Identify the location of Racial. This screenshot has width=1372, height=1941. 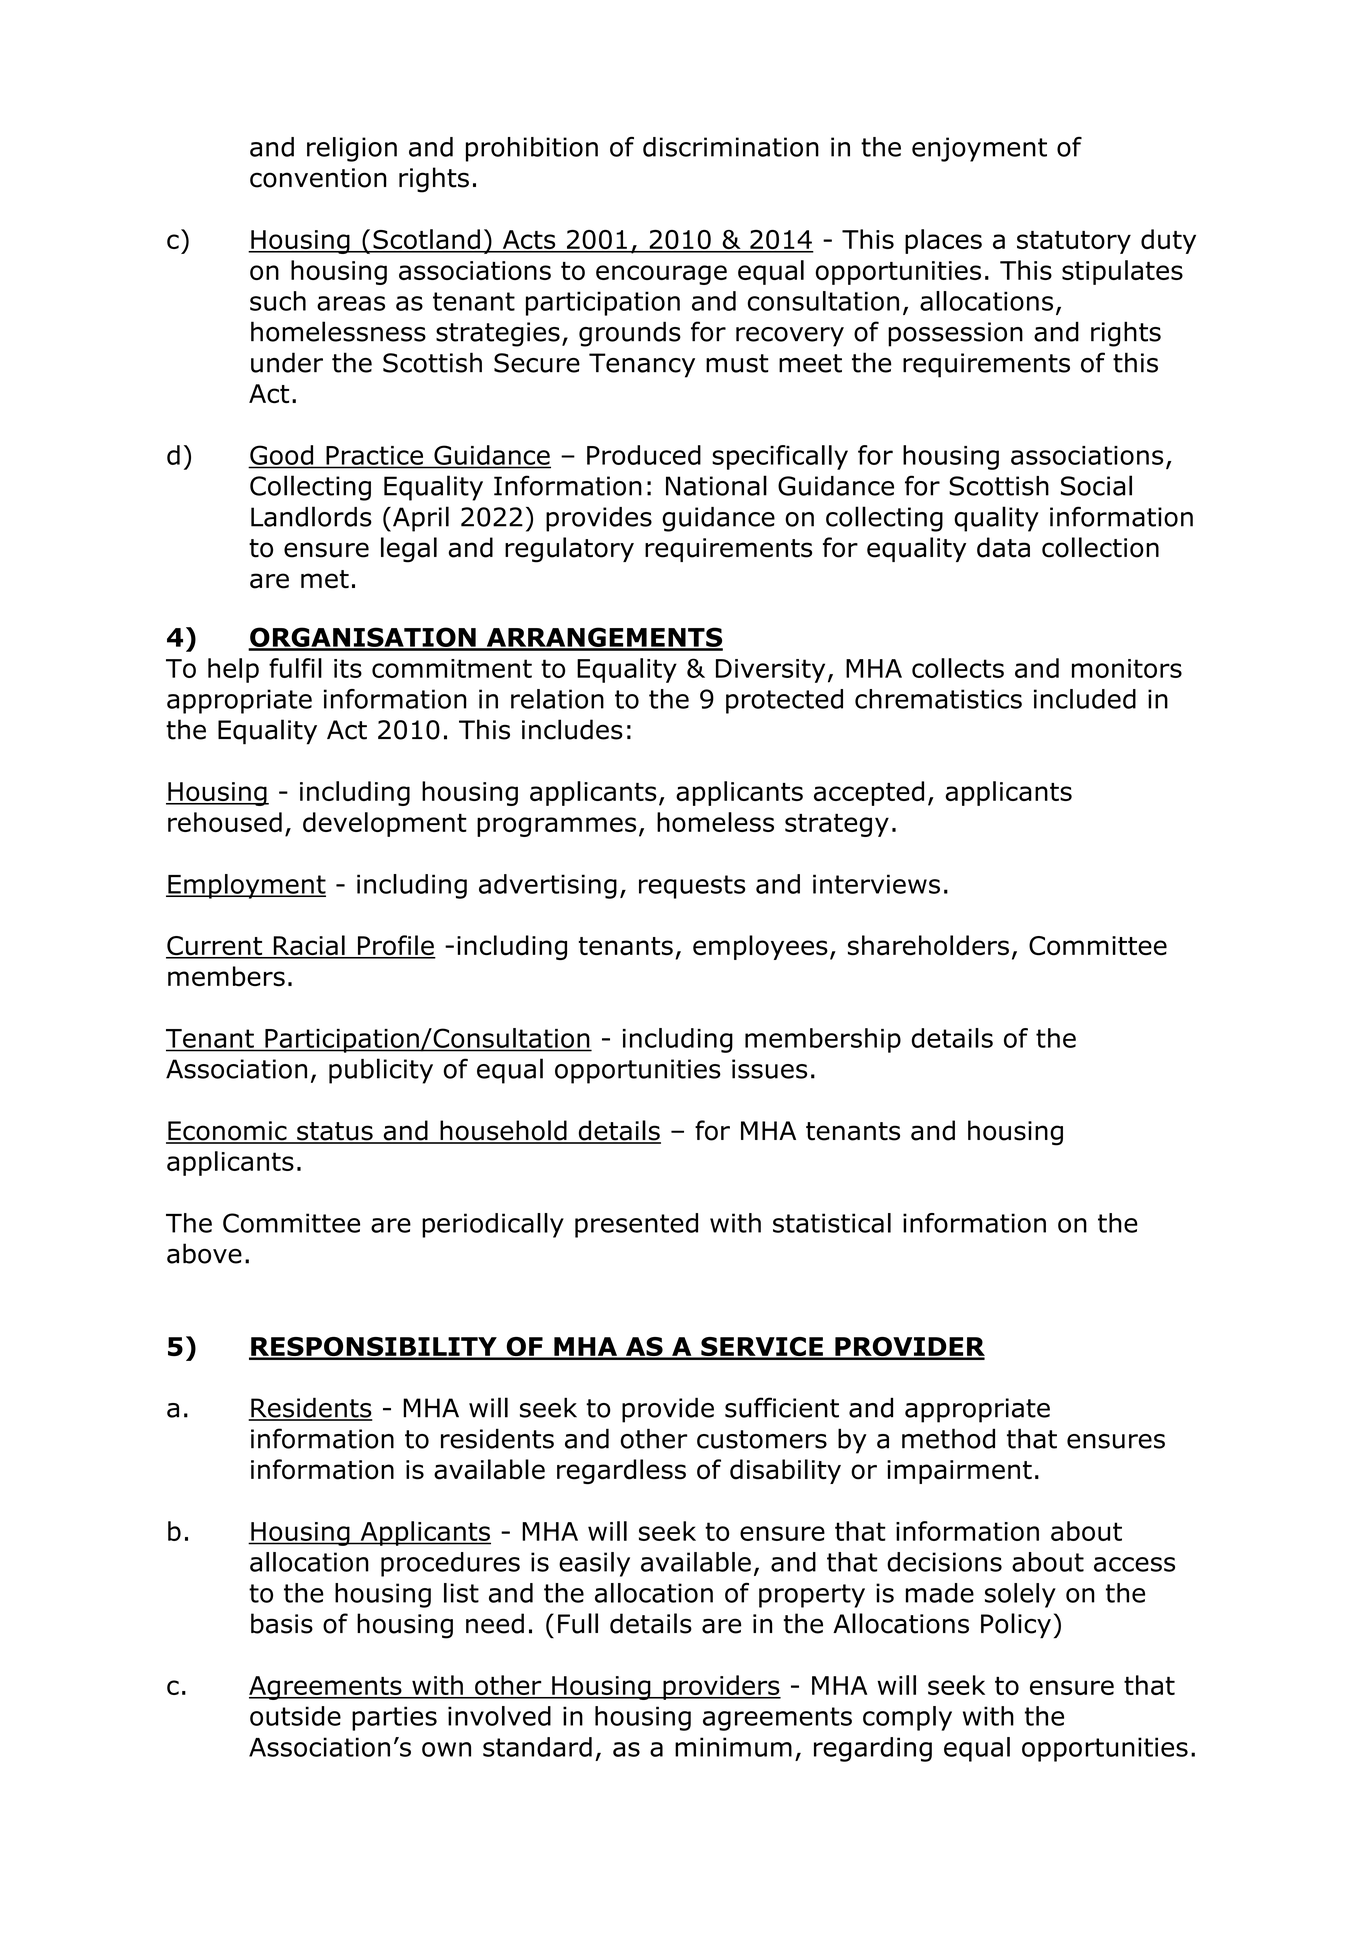
(309, 946).
